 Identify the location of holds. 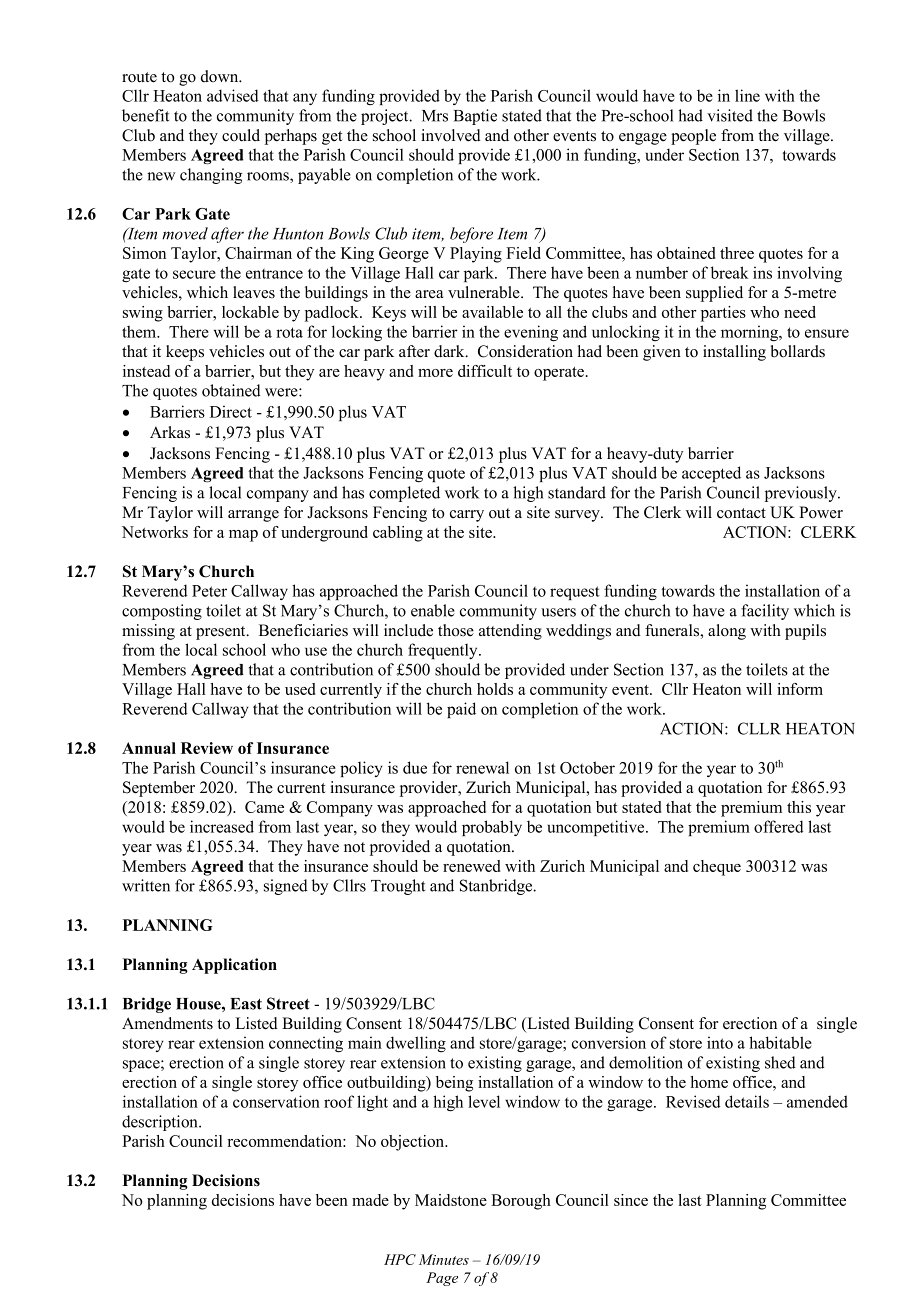
(495, 689).
